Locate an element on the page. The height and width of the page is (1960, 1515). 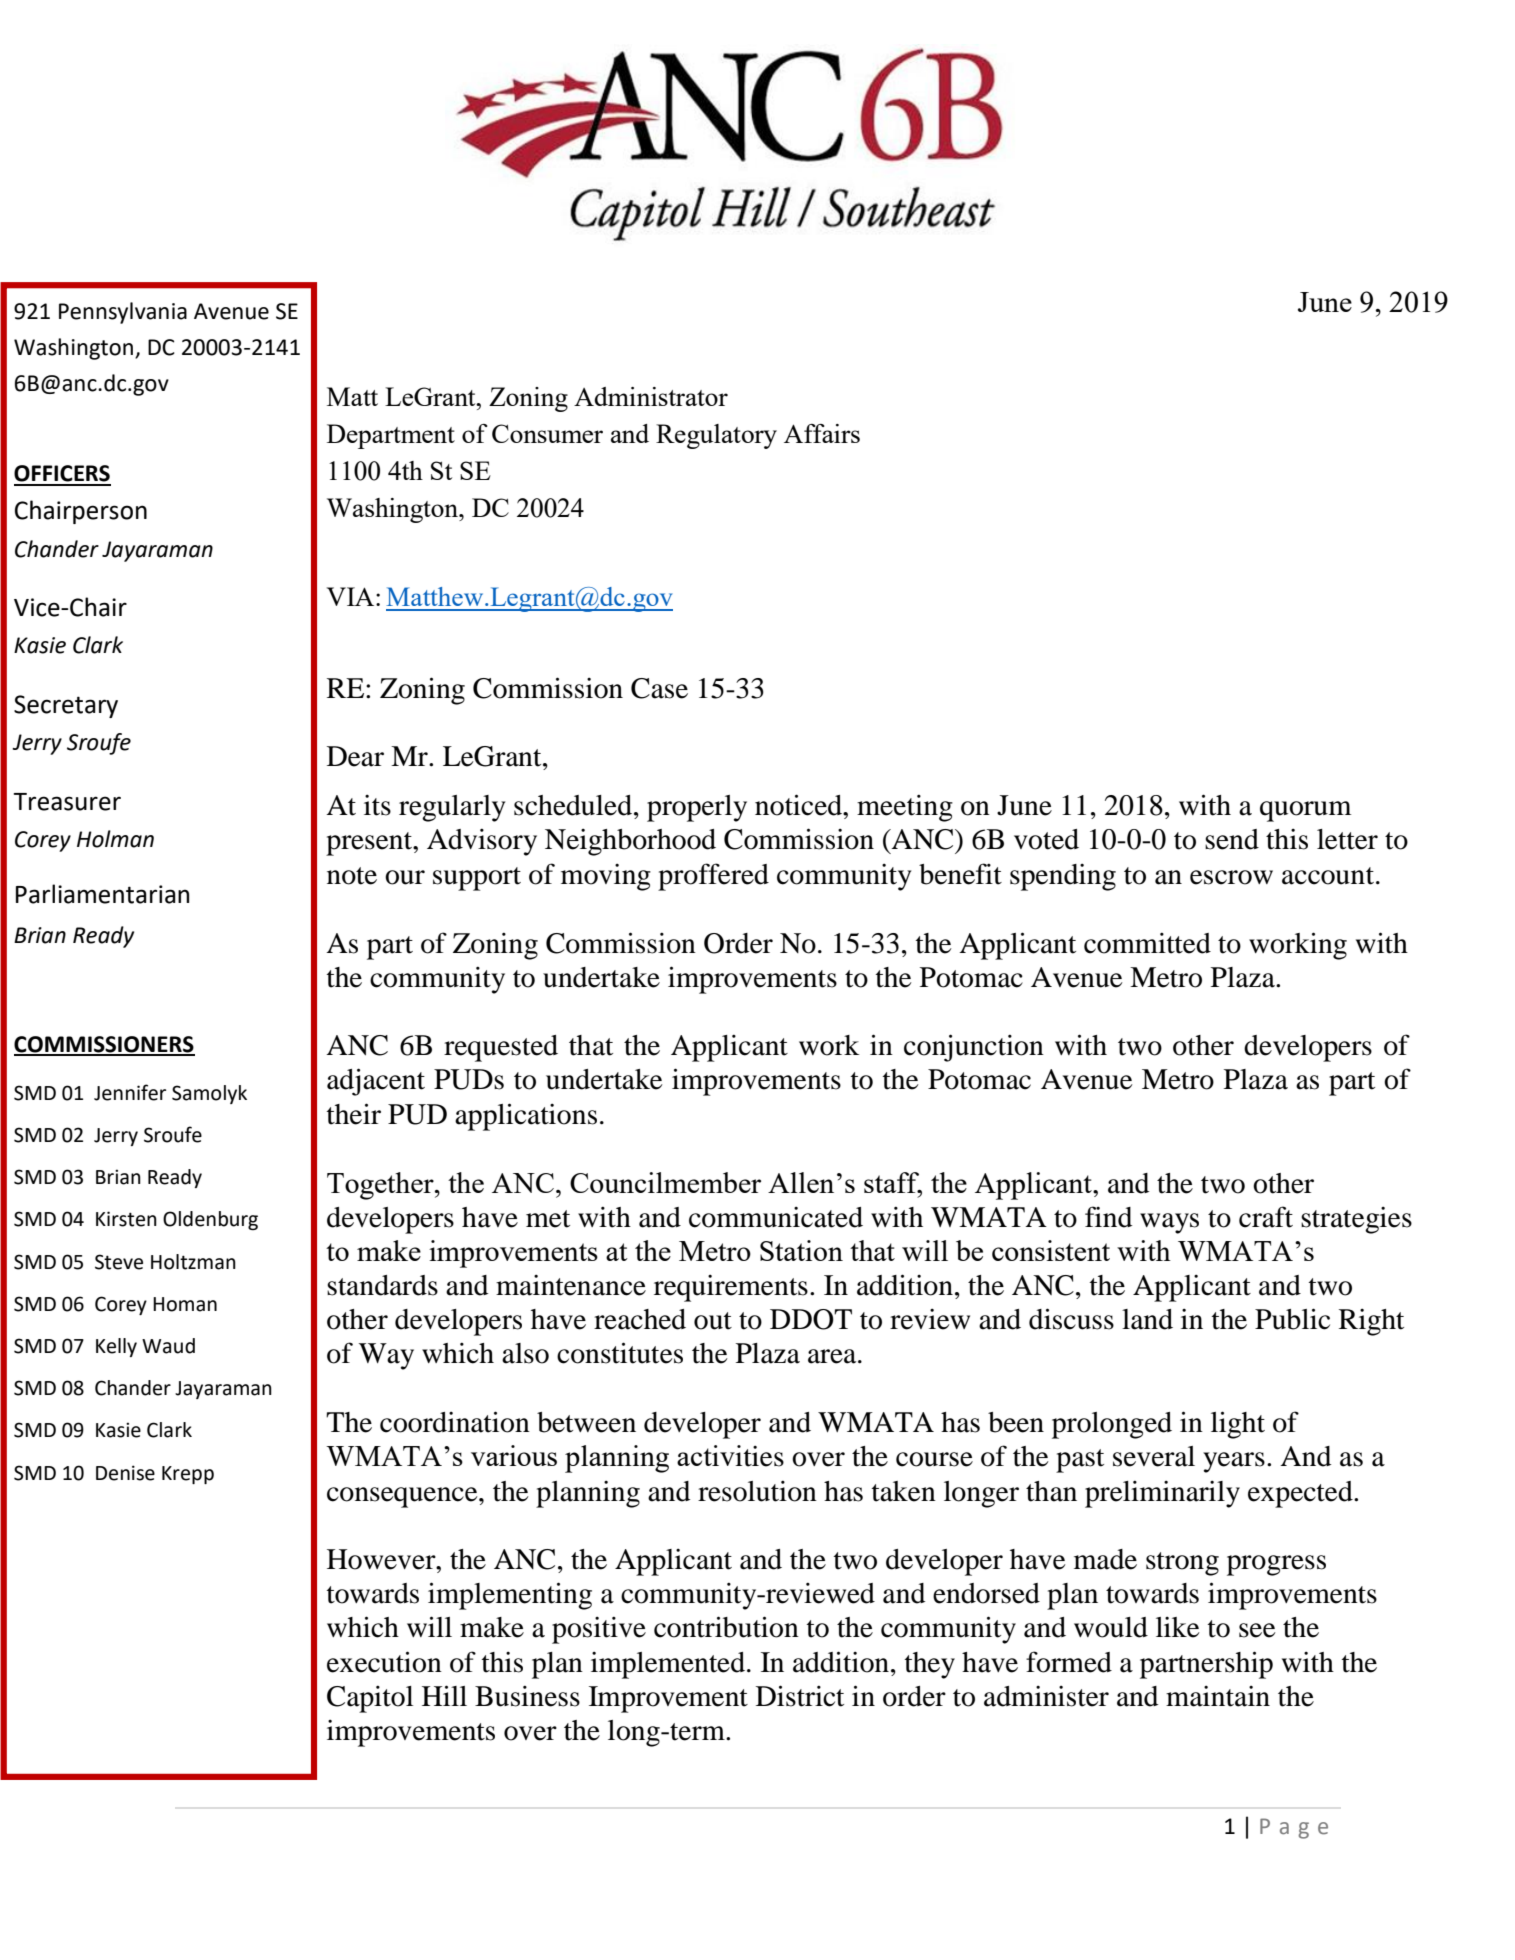
Administrator is located at coordinates (651, 396).
